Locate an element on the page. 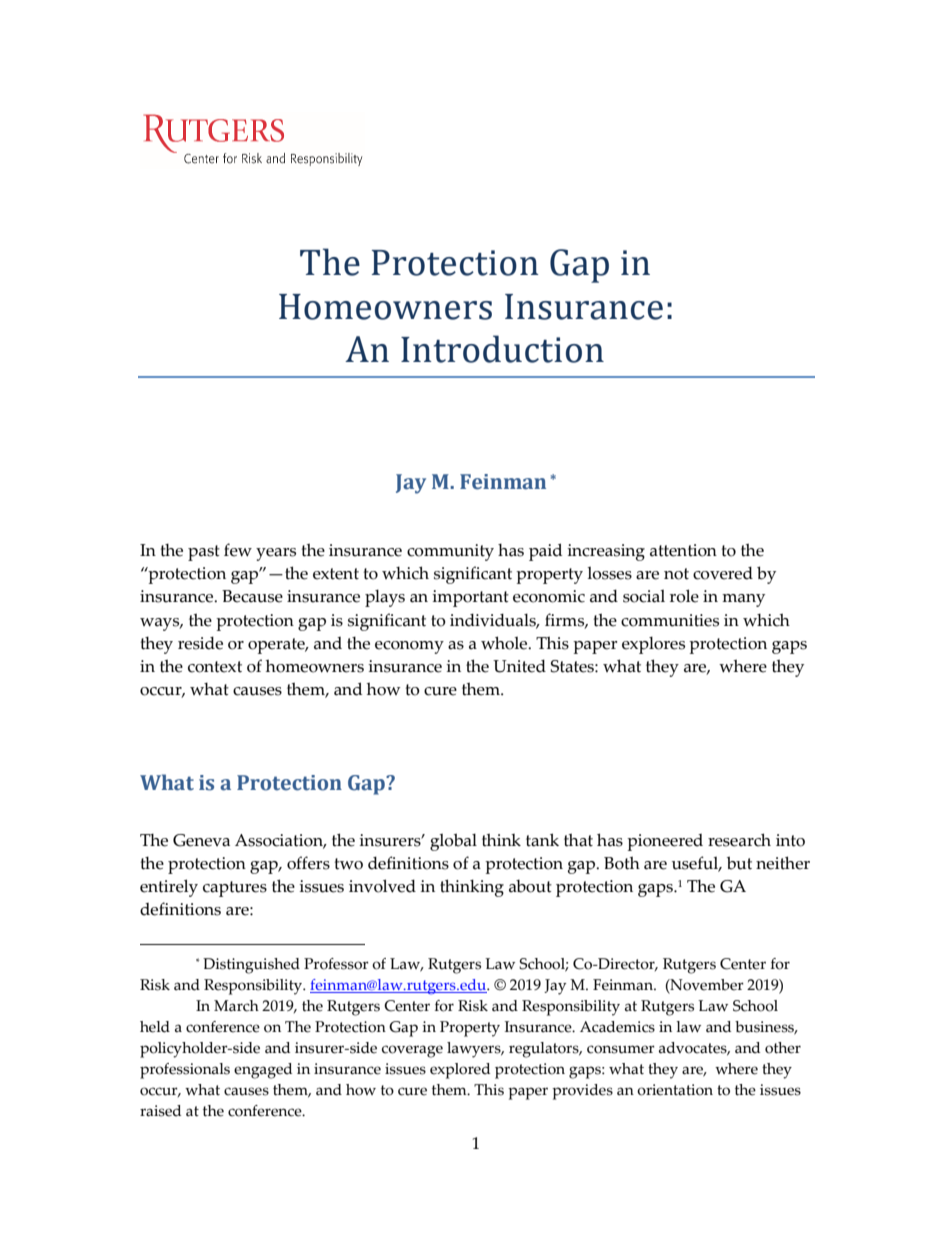 This image has width=952, height=1233. captures is located at coordinates (235, 889).
